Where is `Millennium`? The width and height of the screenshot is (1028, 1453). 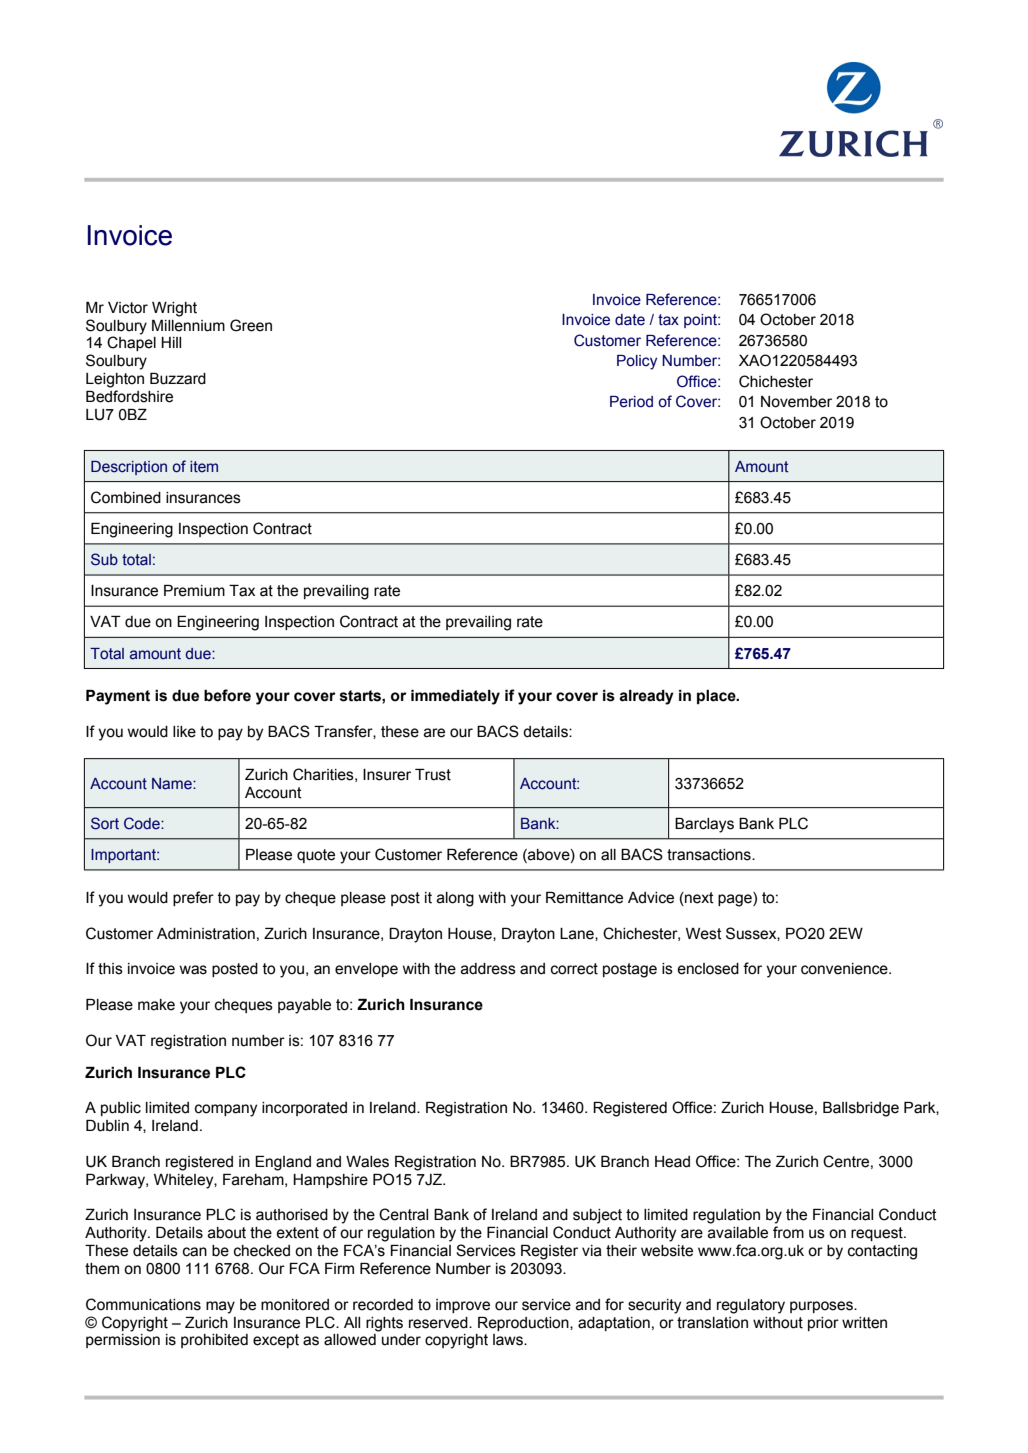
Millennium is located at coordinates (188, 326).
